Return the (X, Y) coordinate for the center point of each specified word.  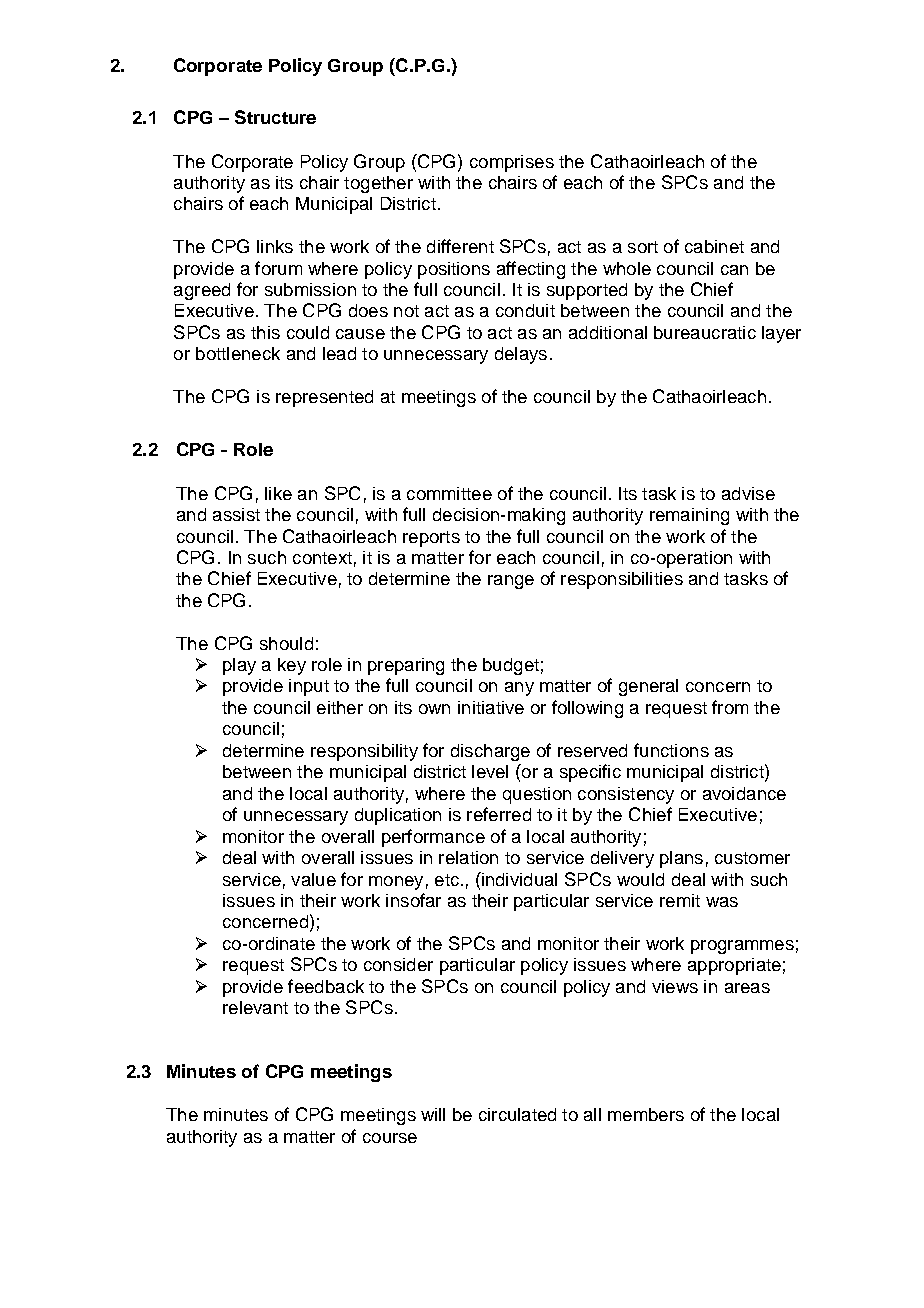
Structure (275, 117)
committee (449, 493)
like (278, 493)
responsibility (364, 752)
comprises (512, 163)
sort (643, 247)
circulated (517, 1114)
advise (748, 493)
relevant (255, 1007)
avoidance (744, 793)
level (490, 771)
